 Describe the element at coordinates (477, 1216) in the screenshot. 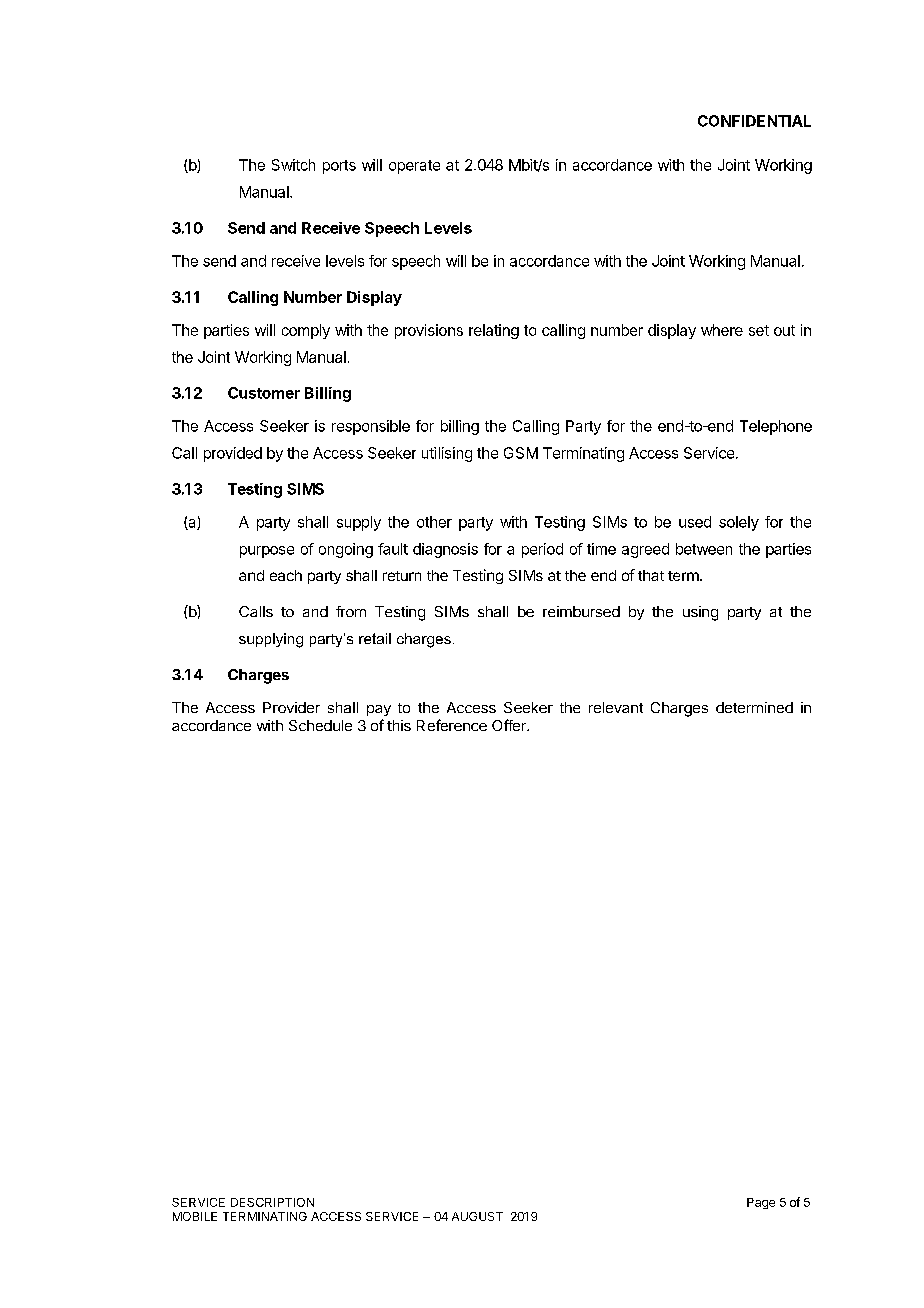

I see `AUGUST` at that location.
